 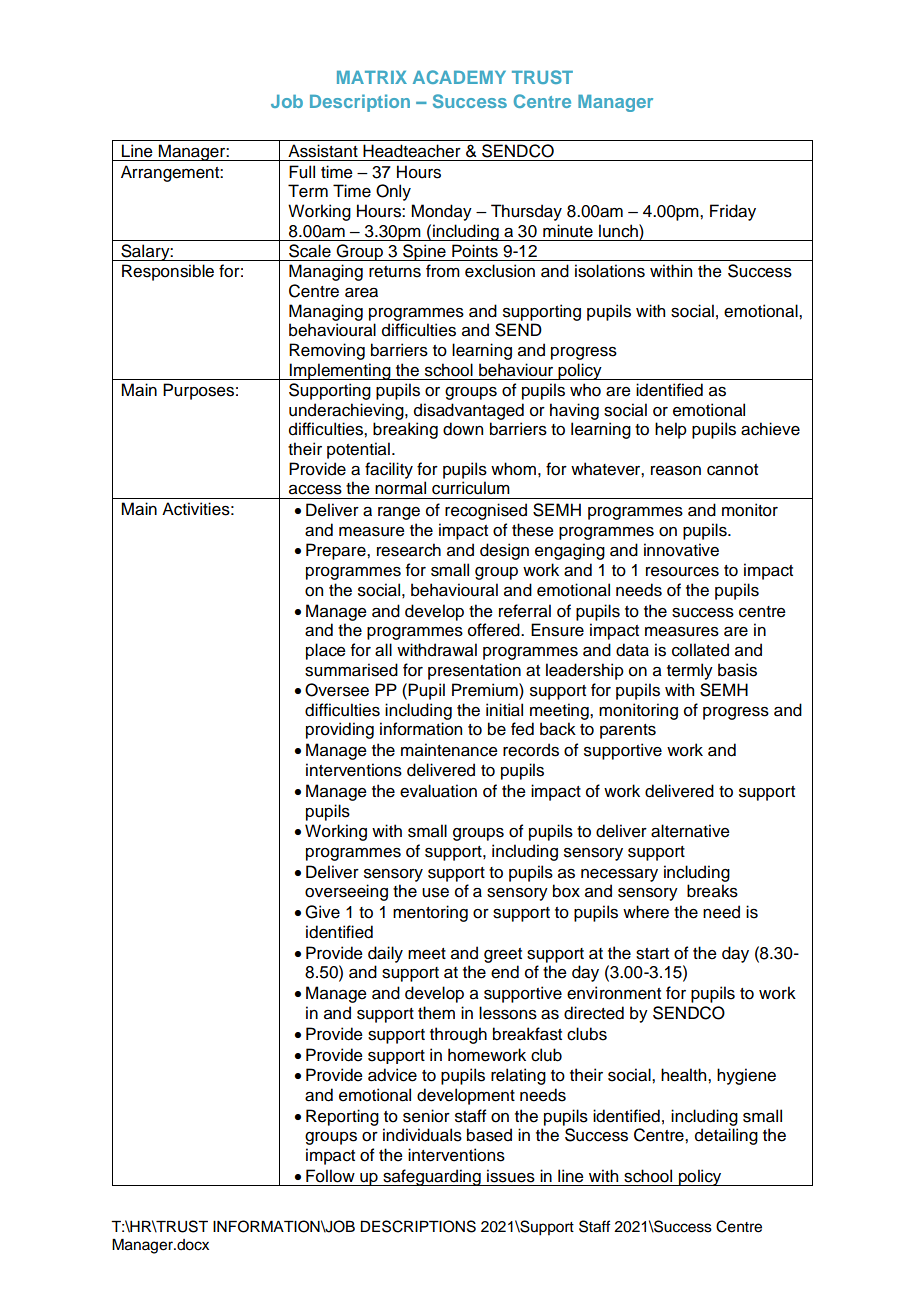 What do you see at coordinates (302, 172) in the screenshot?
I see `Full` at bounding box center [302, 172].
